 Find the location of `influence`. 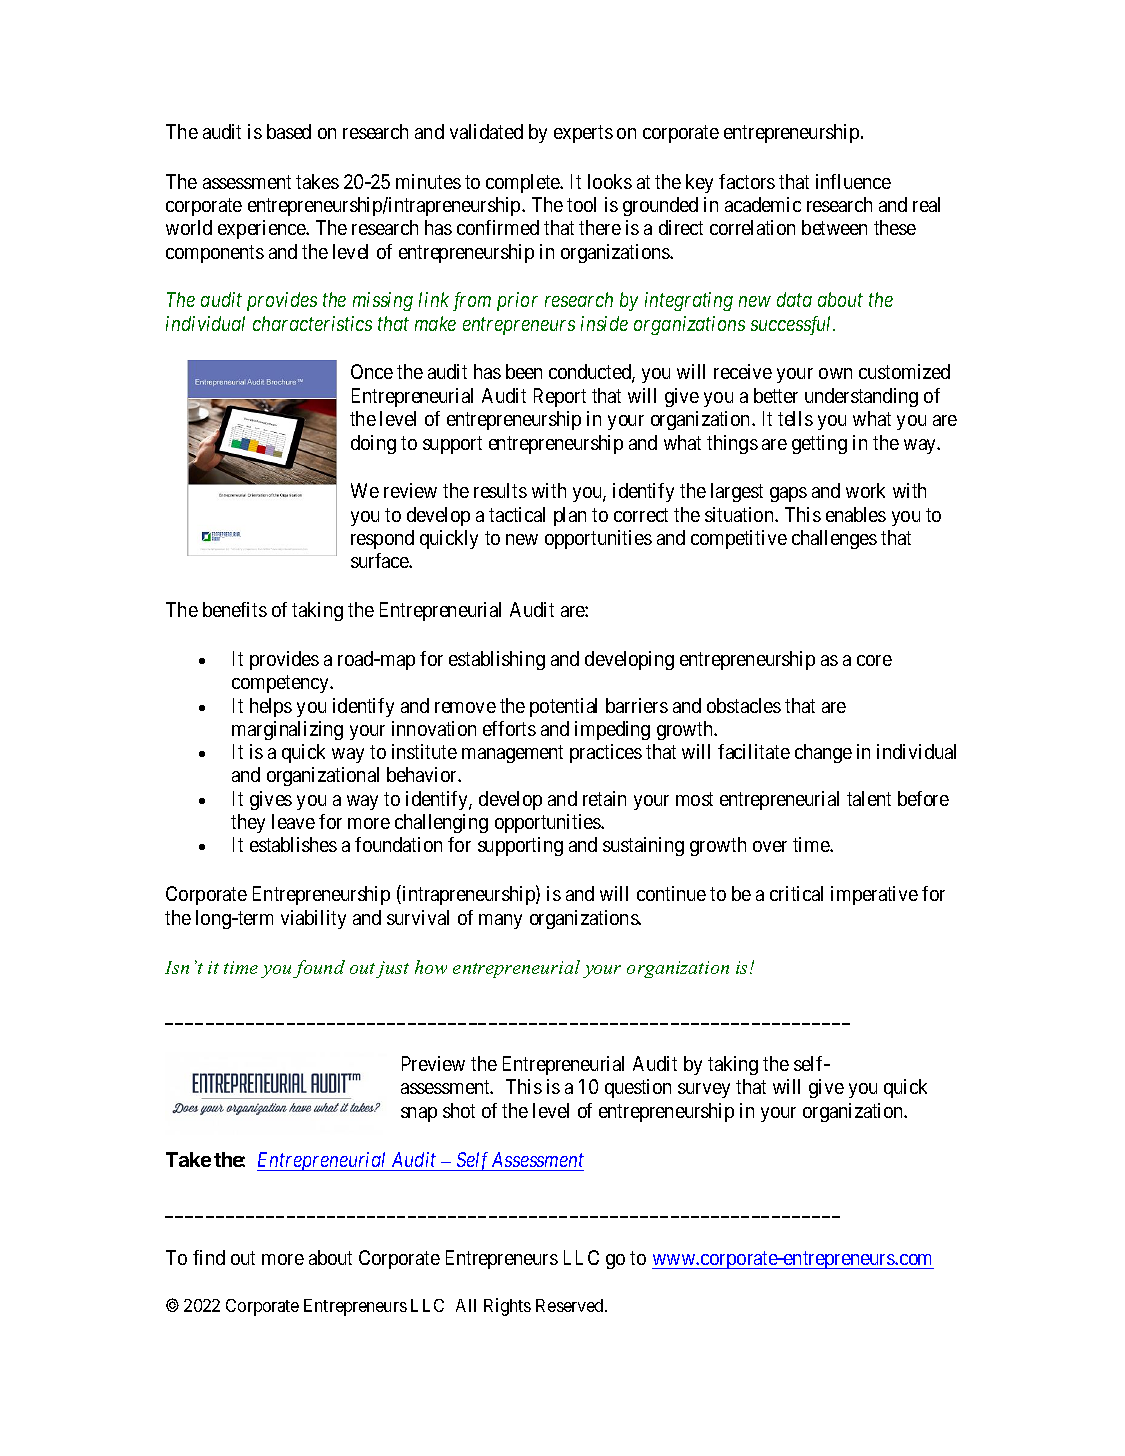

influence is located at coordinates (853, 181).
